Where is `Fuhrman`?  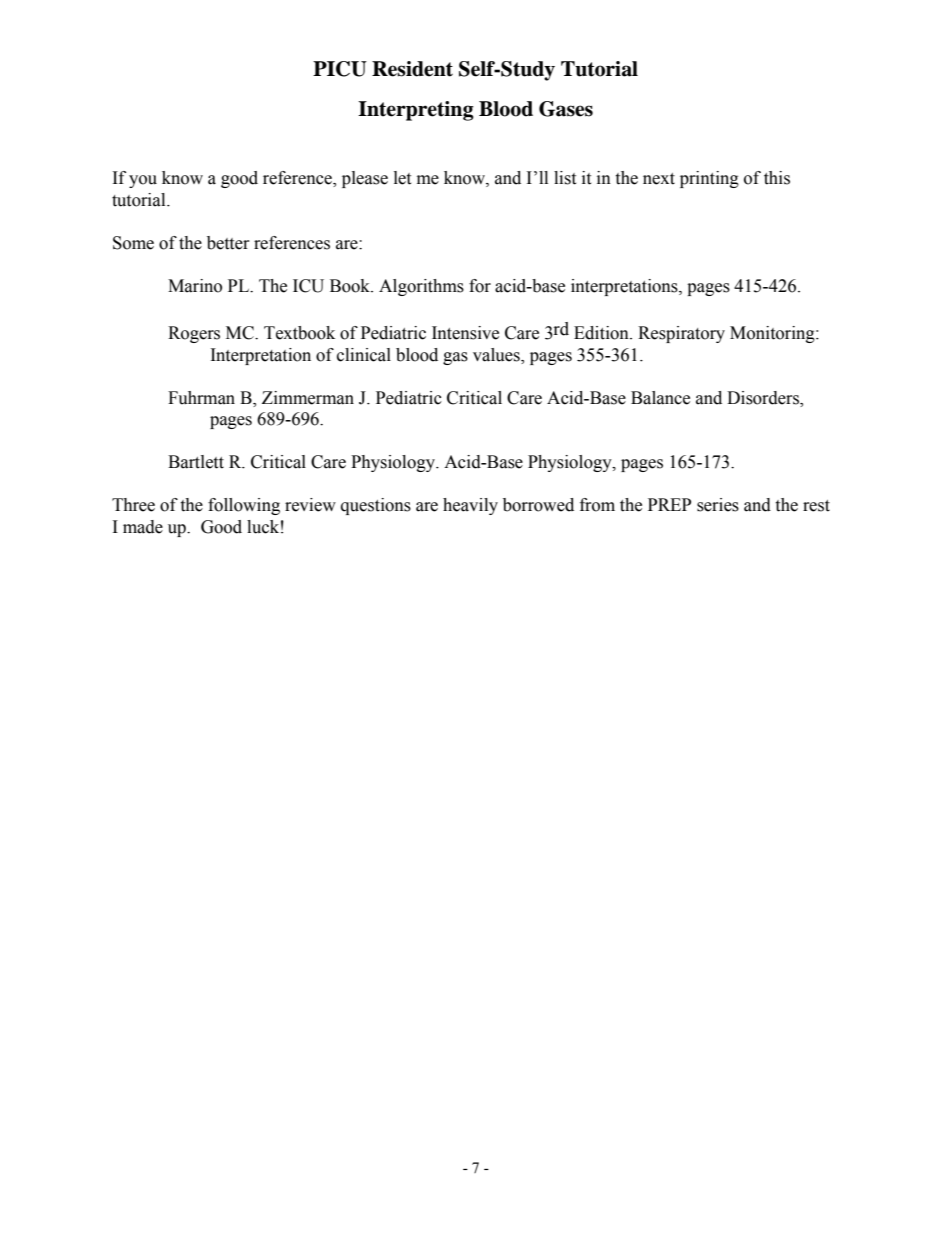 Fuhrman is located at coordinates (201, 398).
